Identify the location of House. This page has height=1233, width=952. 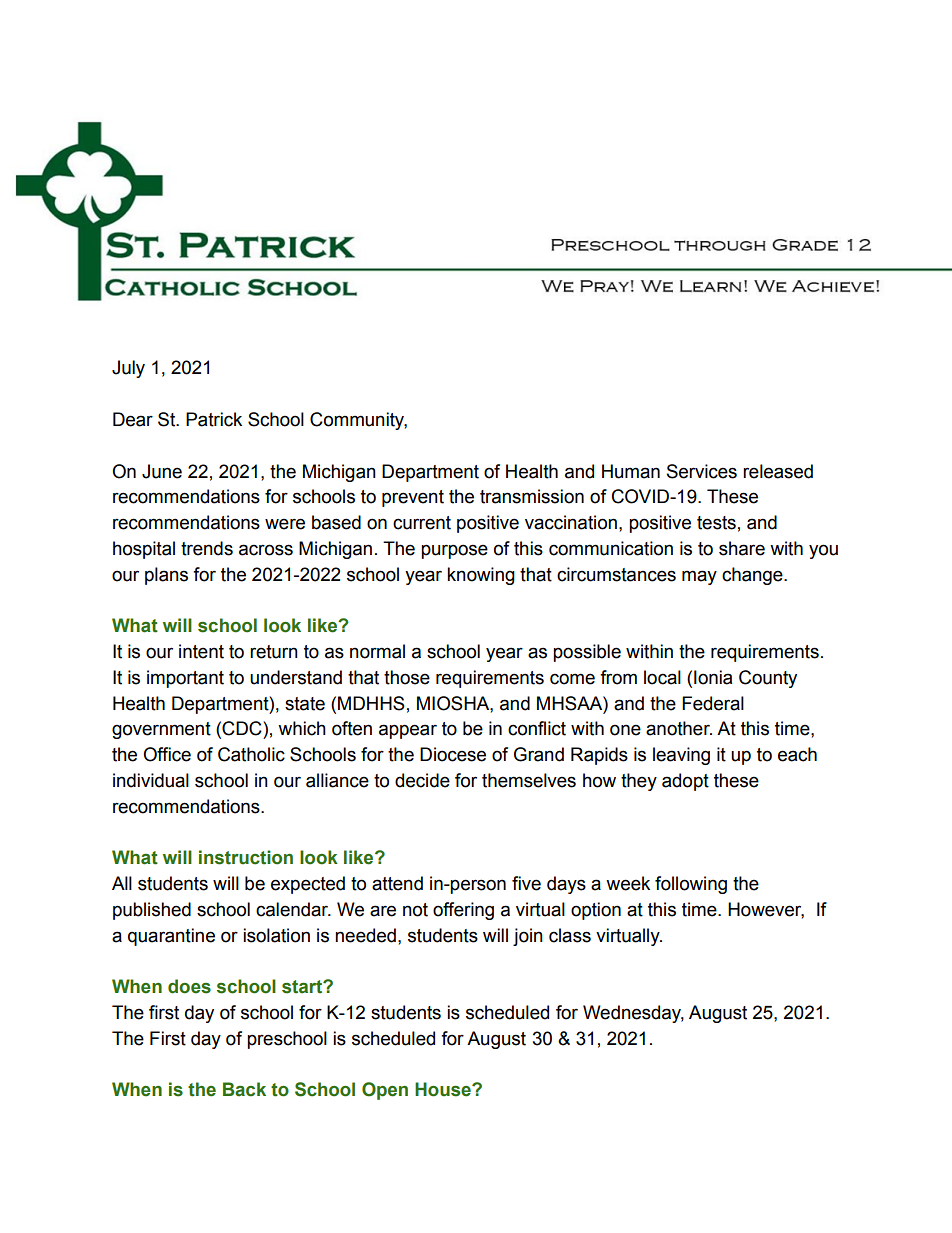
(444, 1089).
